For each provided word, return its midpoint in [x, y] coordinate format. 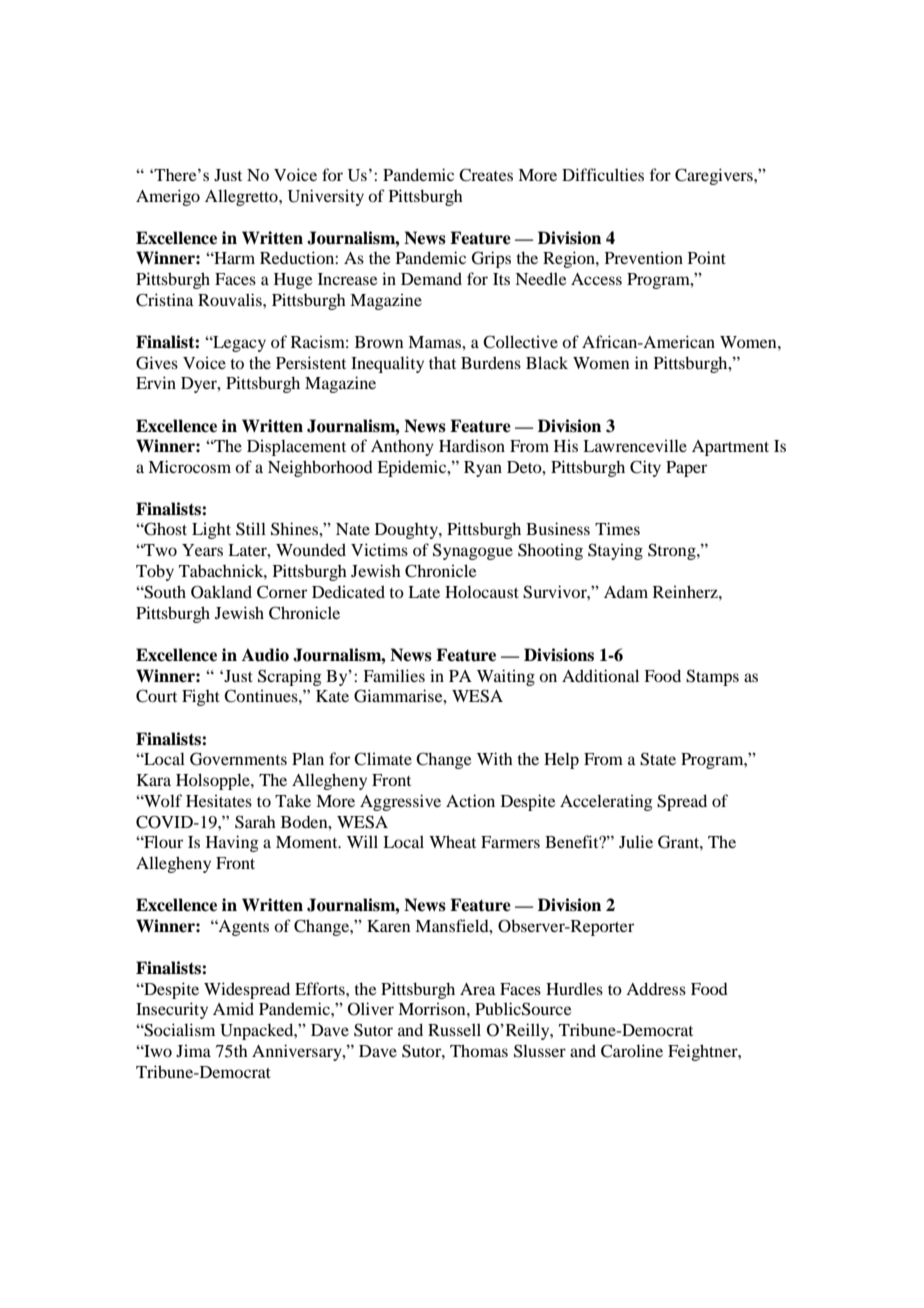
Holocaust [482, 591]
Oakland [221, 592]
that [442, 362]
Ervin [156, 382]
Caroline [632, 1051]
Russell [454, 1029]
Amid [233, 1008]
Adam [626, 592]
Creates [486, 175]
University [326, 197]
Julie [636, 841]
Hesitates [219, 800]
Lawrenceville [635, 445]
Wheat [452, 841]
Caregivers [715, 176]
